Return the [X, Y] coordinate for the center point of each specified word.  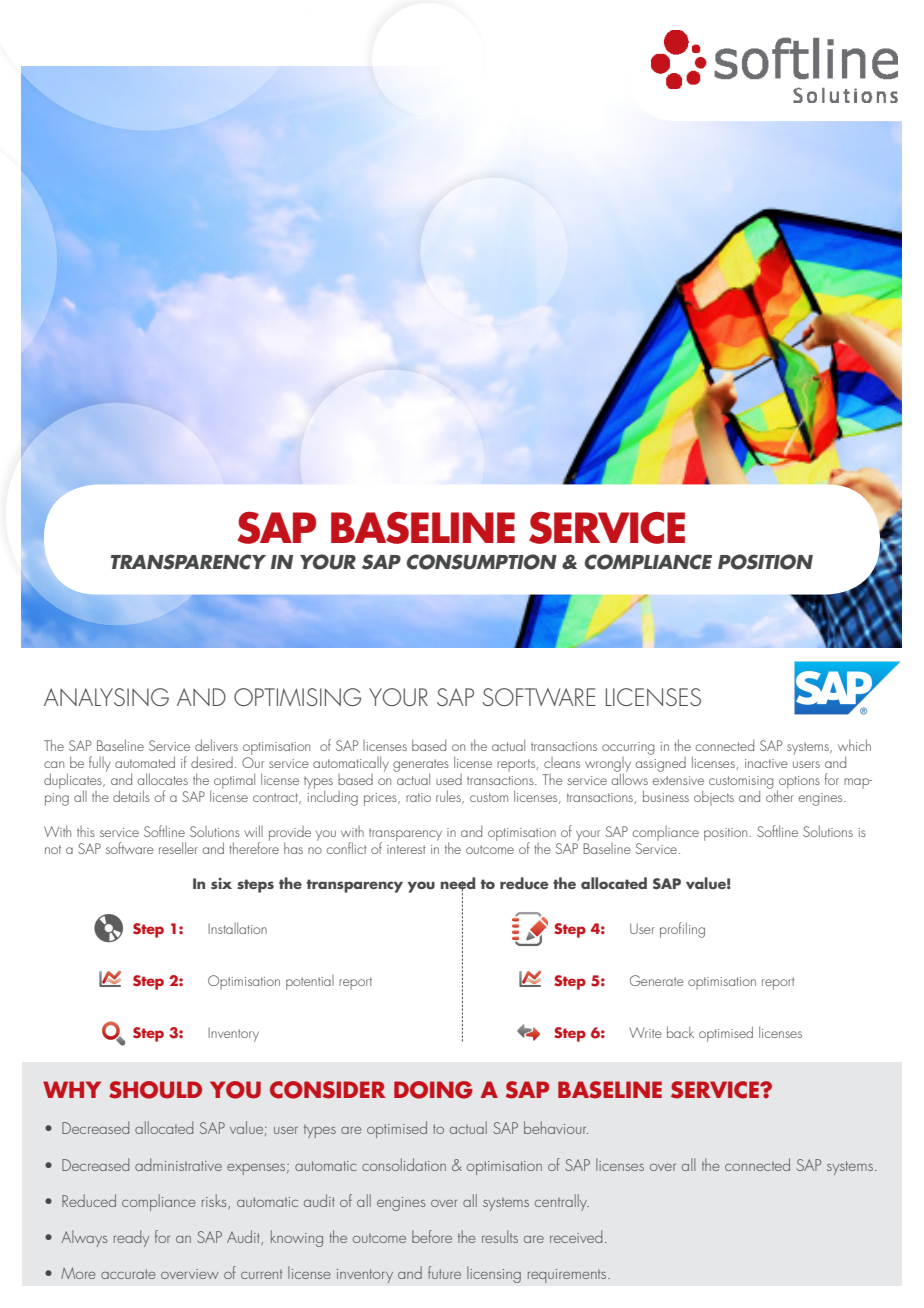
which [854, 745]
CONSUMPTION [482, 562]
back [680, 1032]
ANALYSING [106, 697]
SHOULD [155, 1090]
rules [449, 797]
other [780, 795]
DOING [433, 1090]
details [131, 796]
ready [131, 1238]
